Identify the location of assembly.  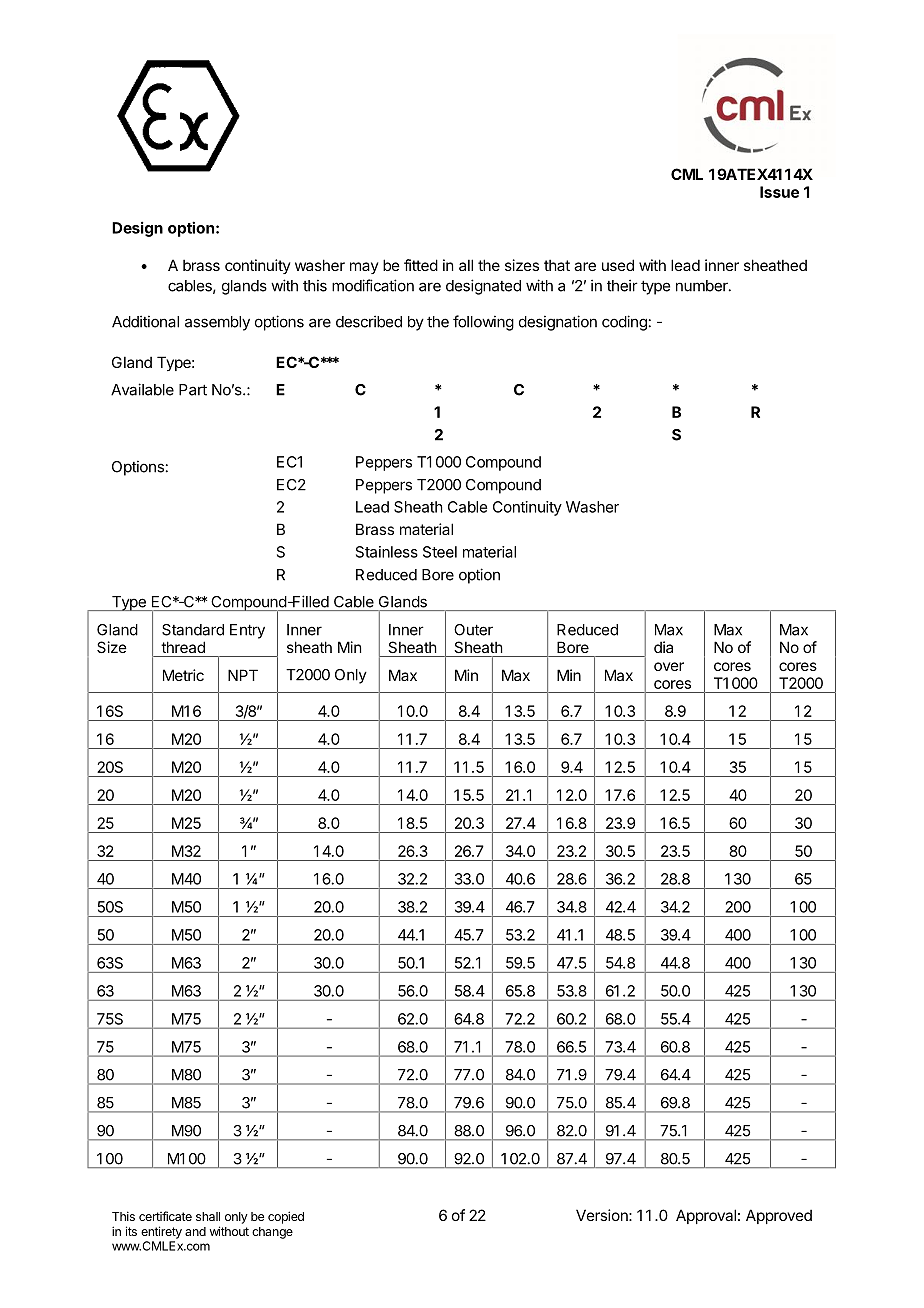
(217, 323).
